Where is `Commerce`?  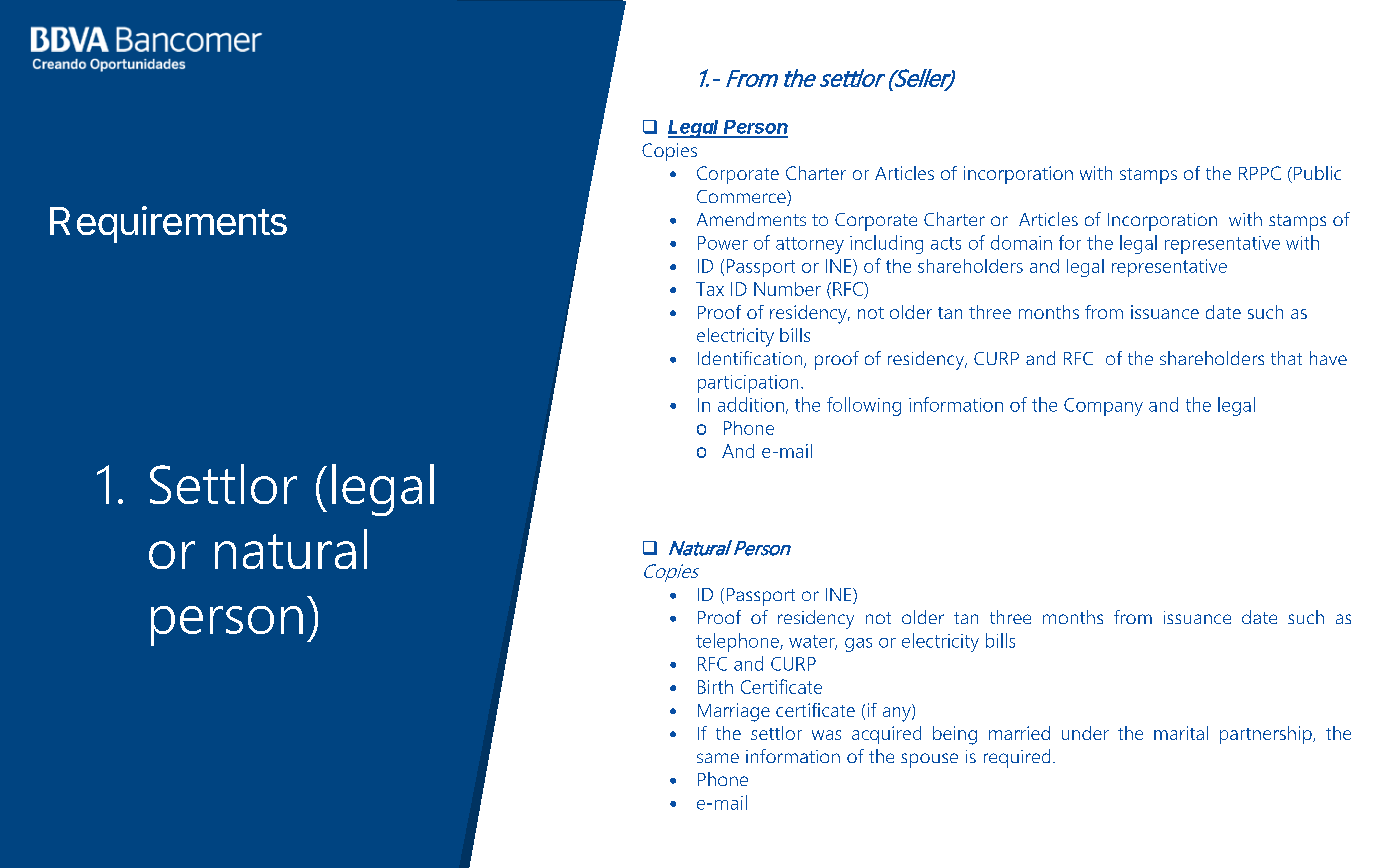
Commerce is located at coordinates (742, 198).
